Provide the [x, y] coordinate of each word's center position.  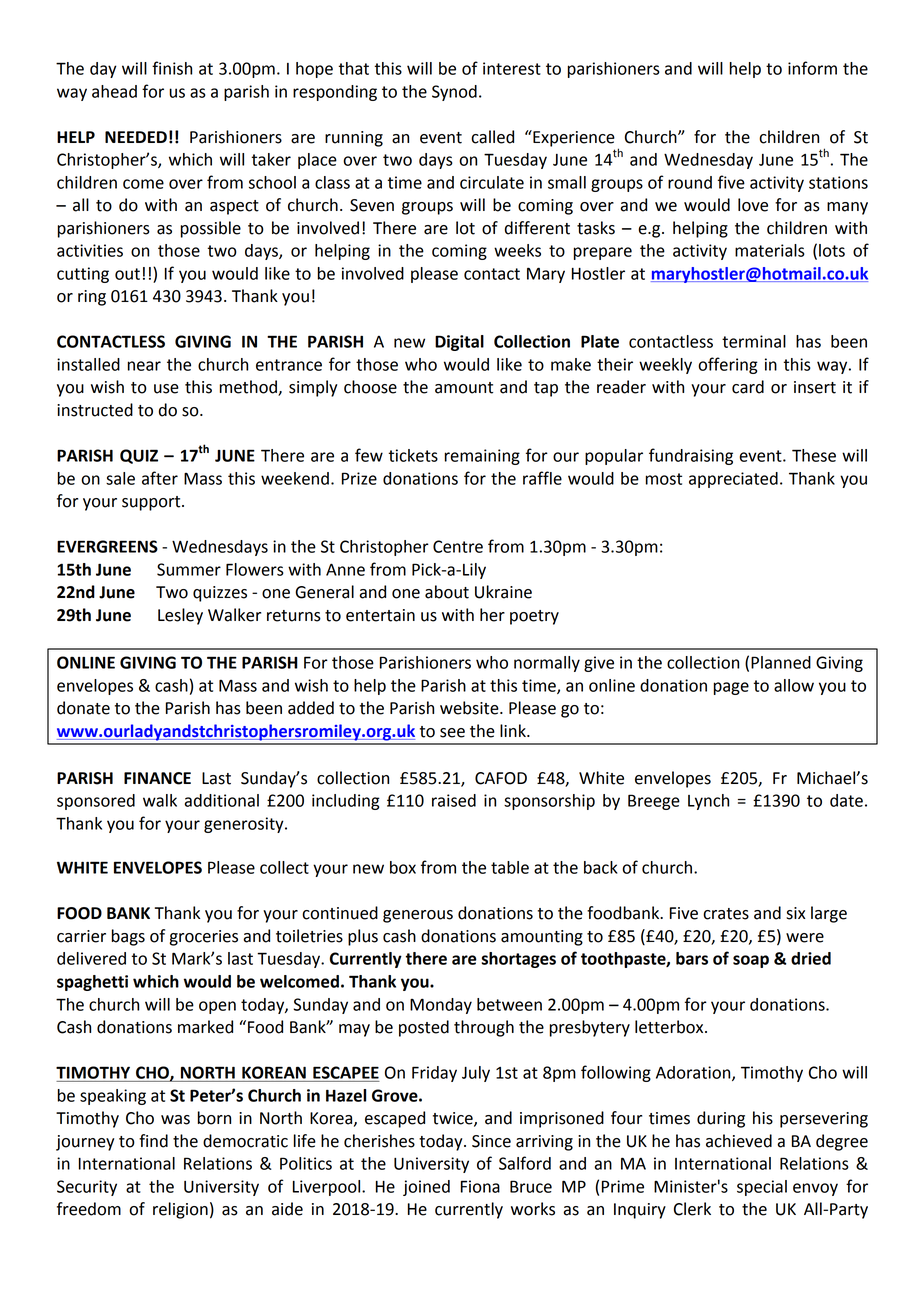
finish [172, 68]
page [731, 688]
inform [812, 68]
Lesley [180, 616]
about [447, 592]
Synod [454, 93]
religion [180, 1210]
